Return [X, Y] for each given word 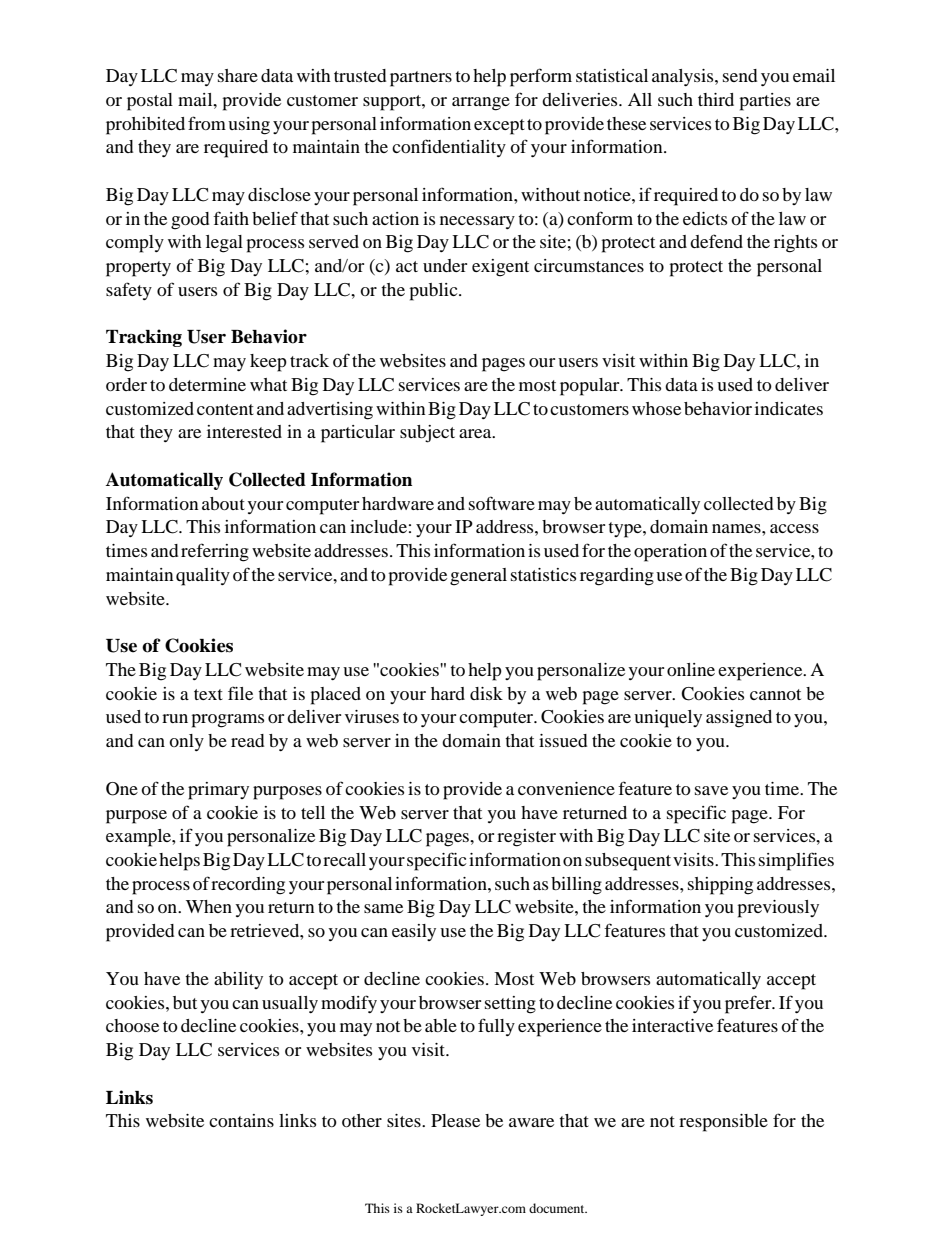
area [476, 433]
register [526, 838]
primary [218, 791]
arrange [481, 104]
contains [241, 1120]
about [223, 503]
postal [150, 102]
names [737, 528]
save [711, 790]
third [716, 99]
